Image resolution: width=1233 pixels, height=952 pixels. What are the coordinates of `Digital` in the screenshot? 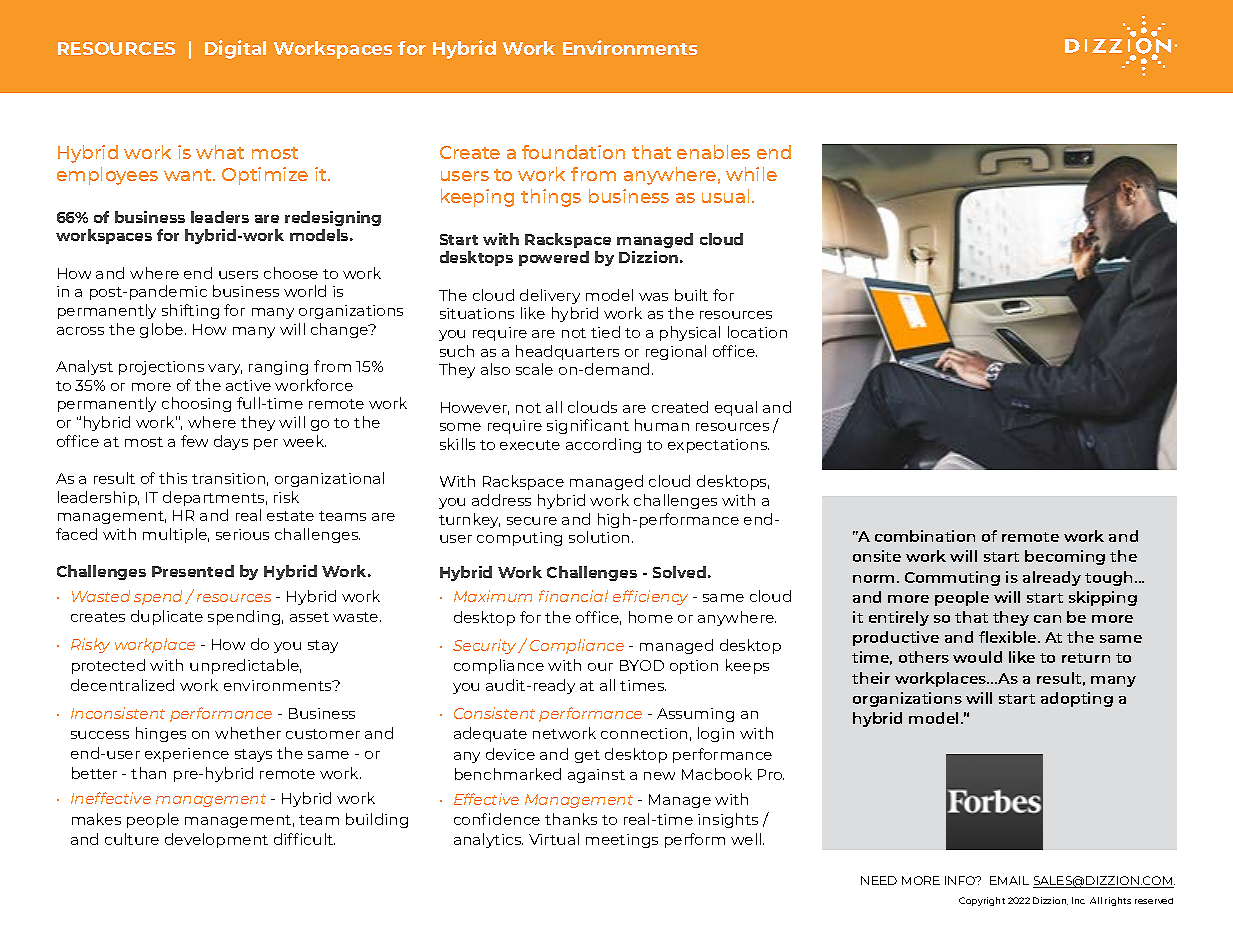 It's located at (235, 49).
